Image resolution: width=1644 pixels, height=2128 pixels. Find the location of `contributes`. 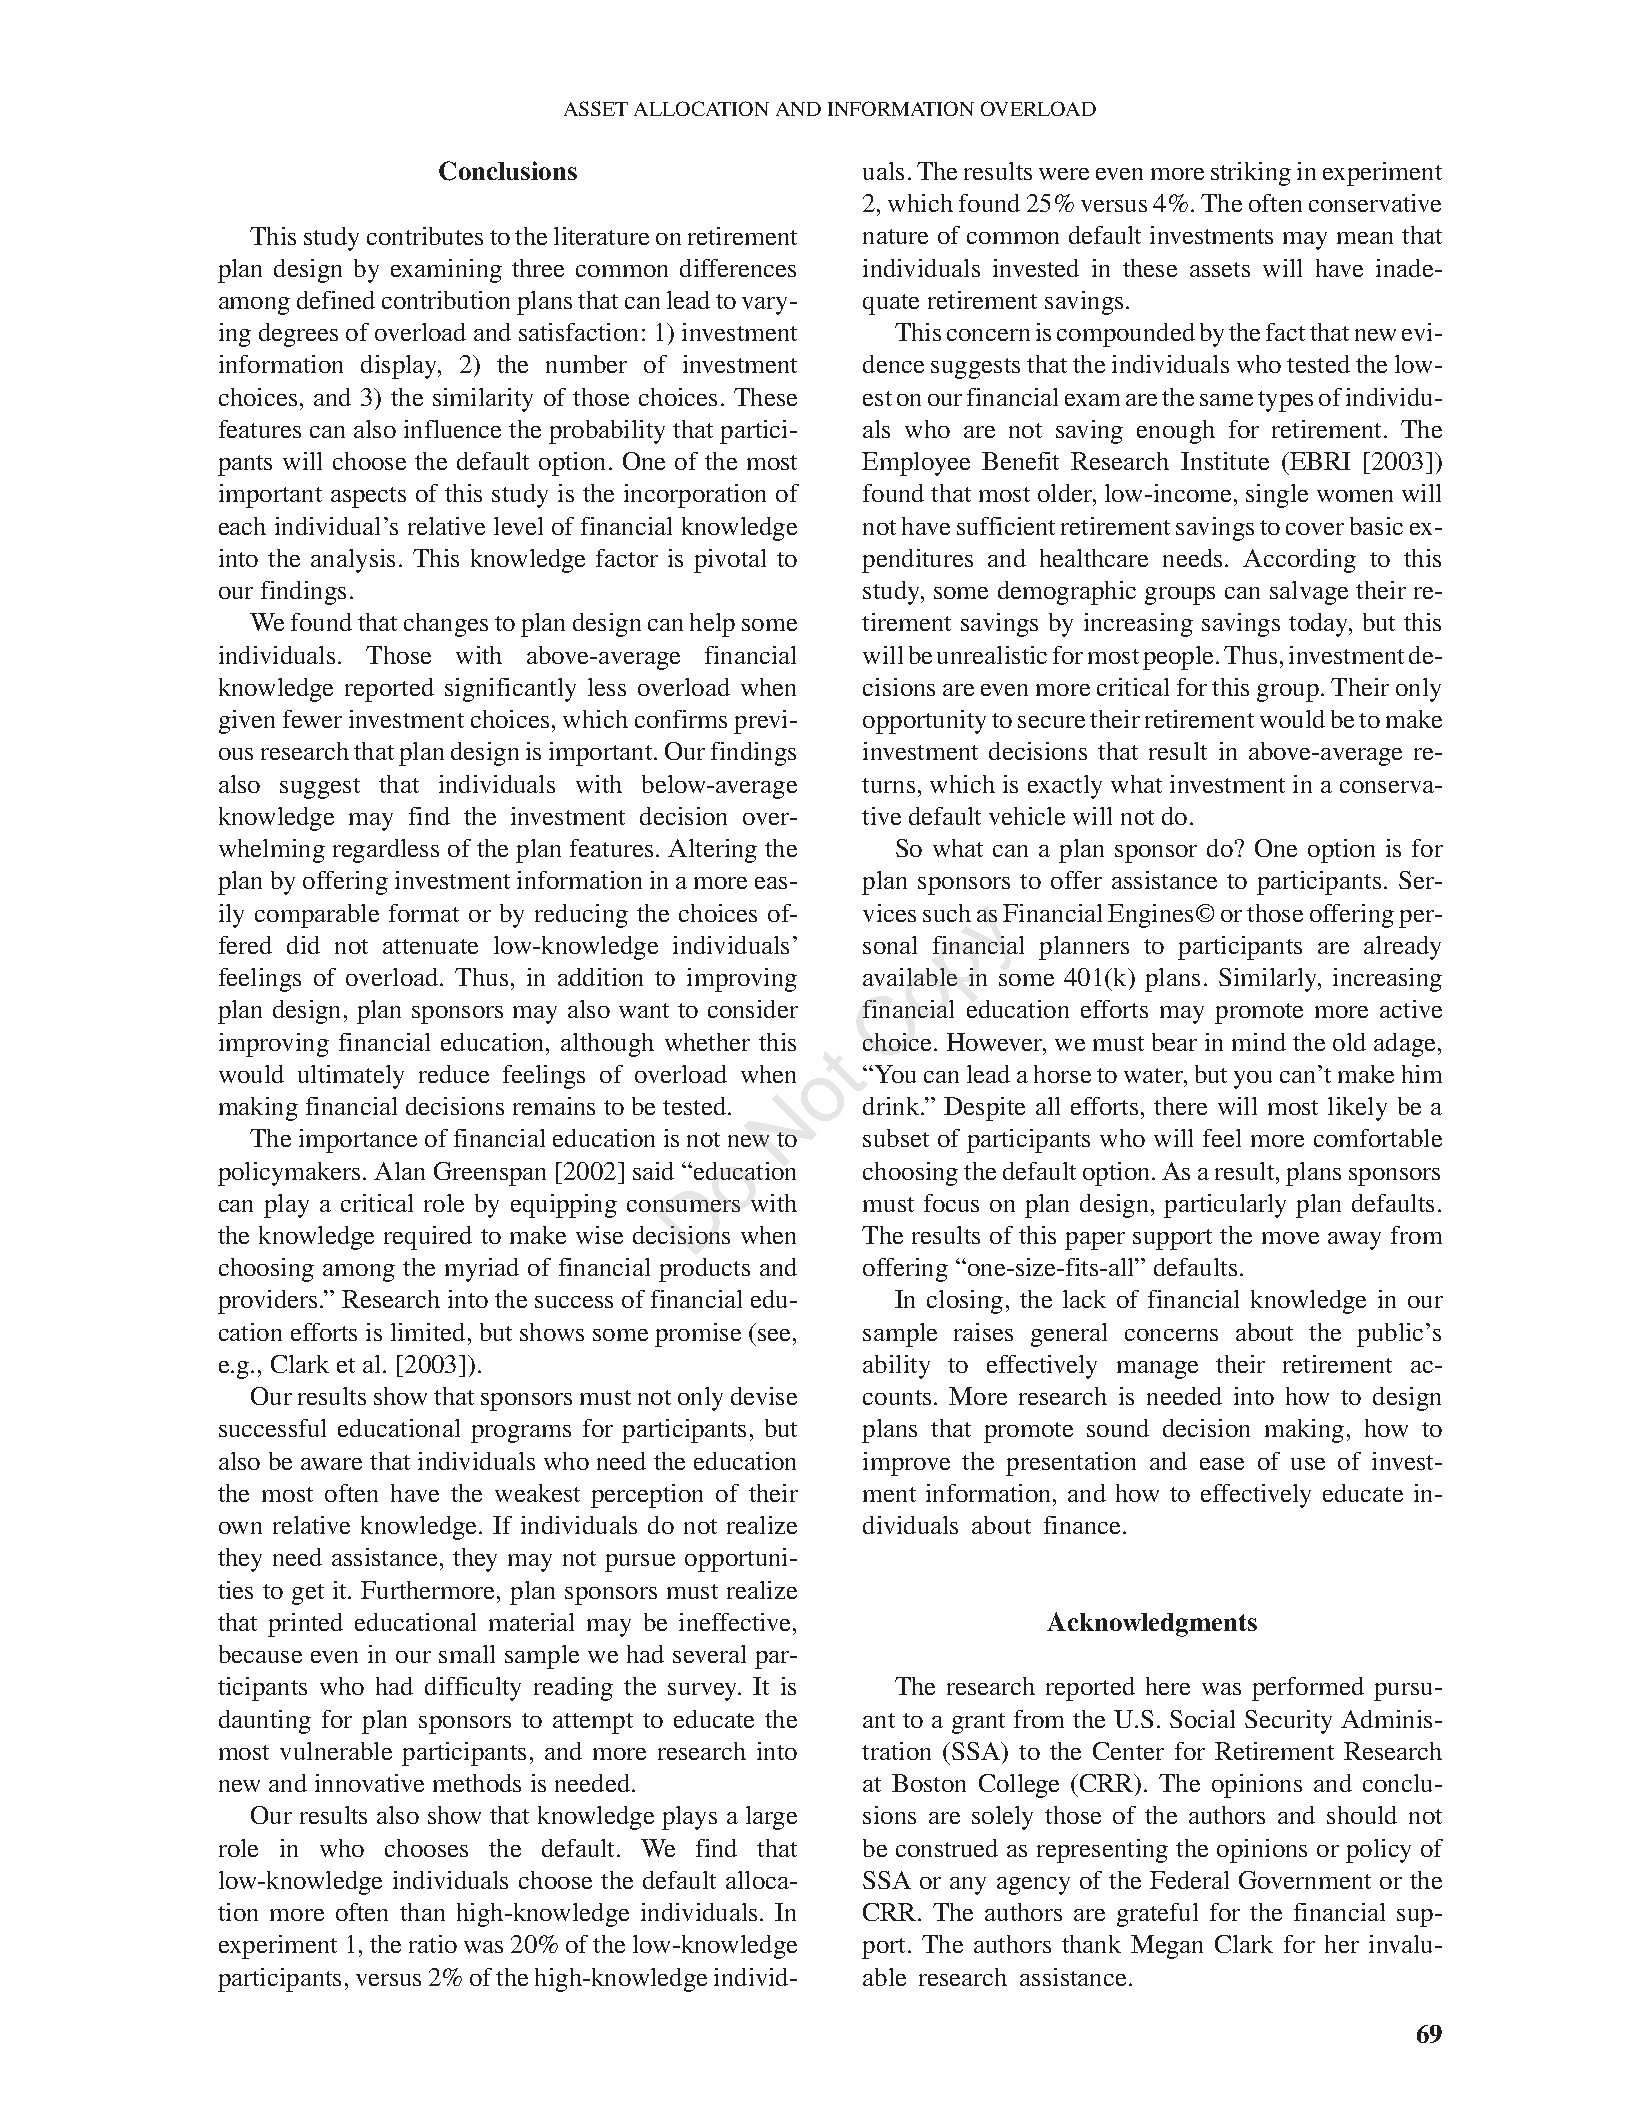

contributes is located at coordinates (425, 236).
